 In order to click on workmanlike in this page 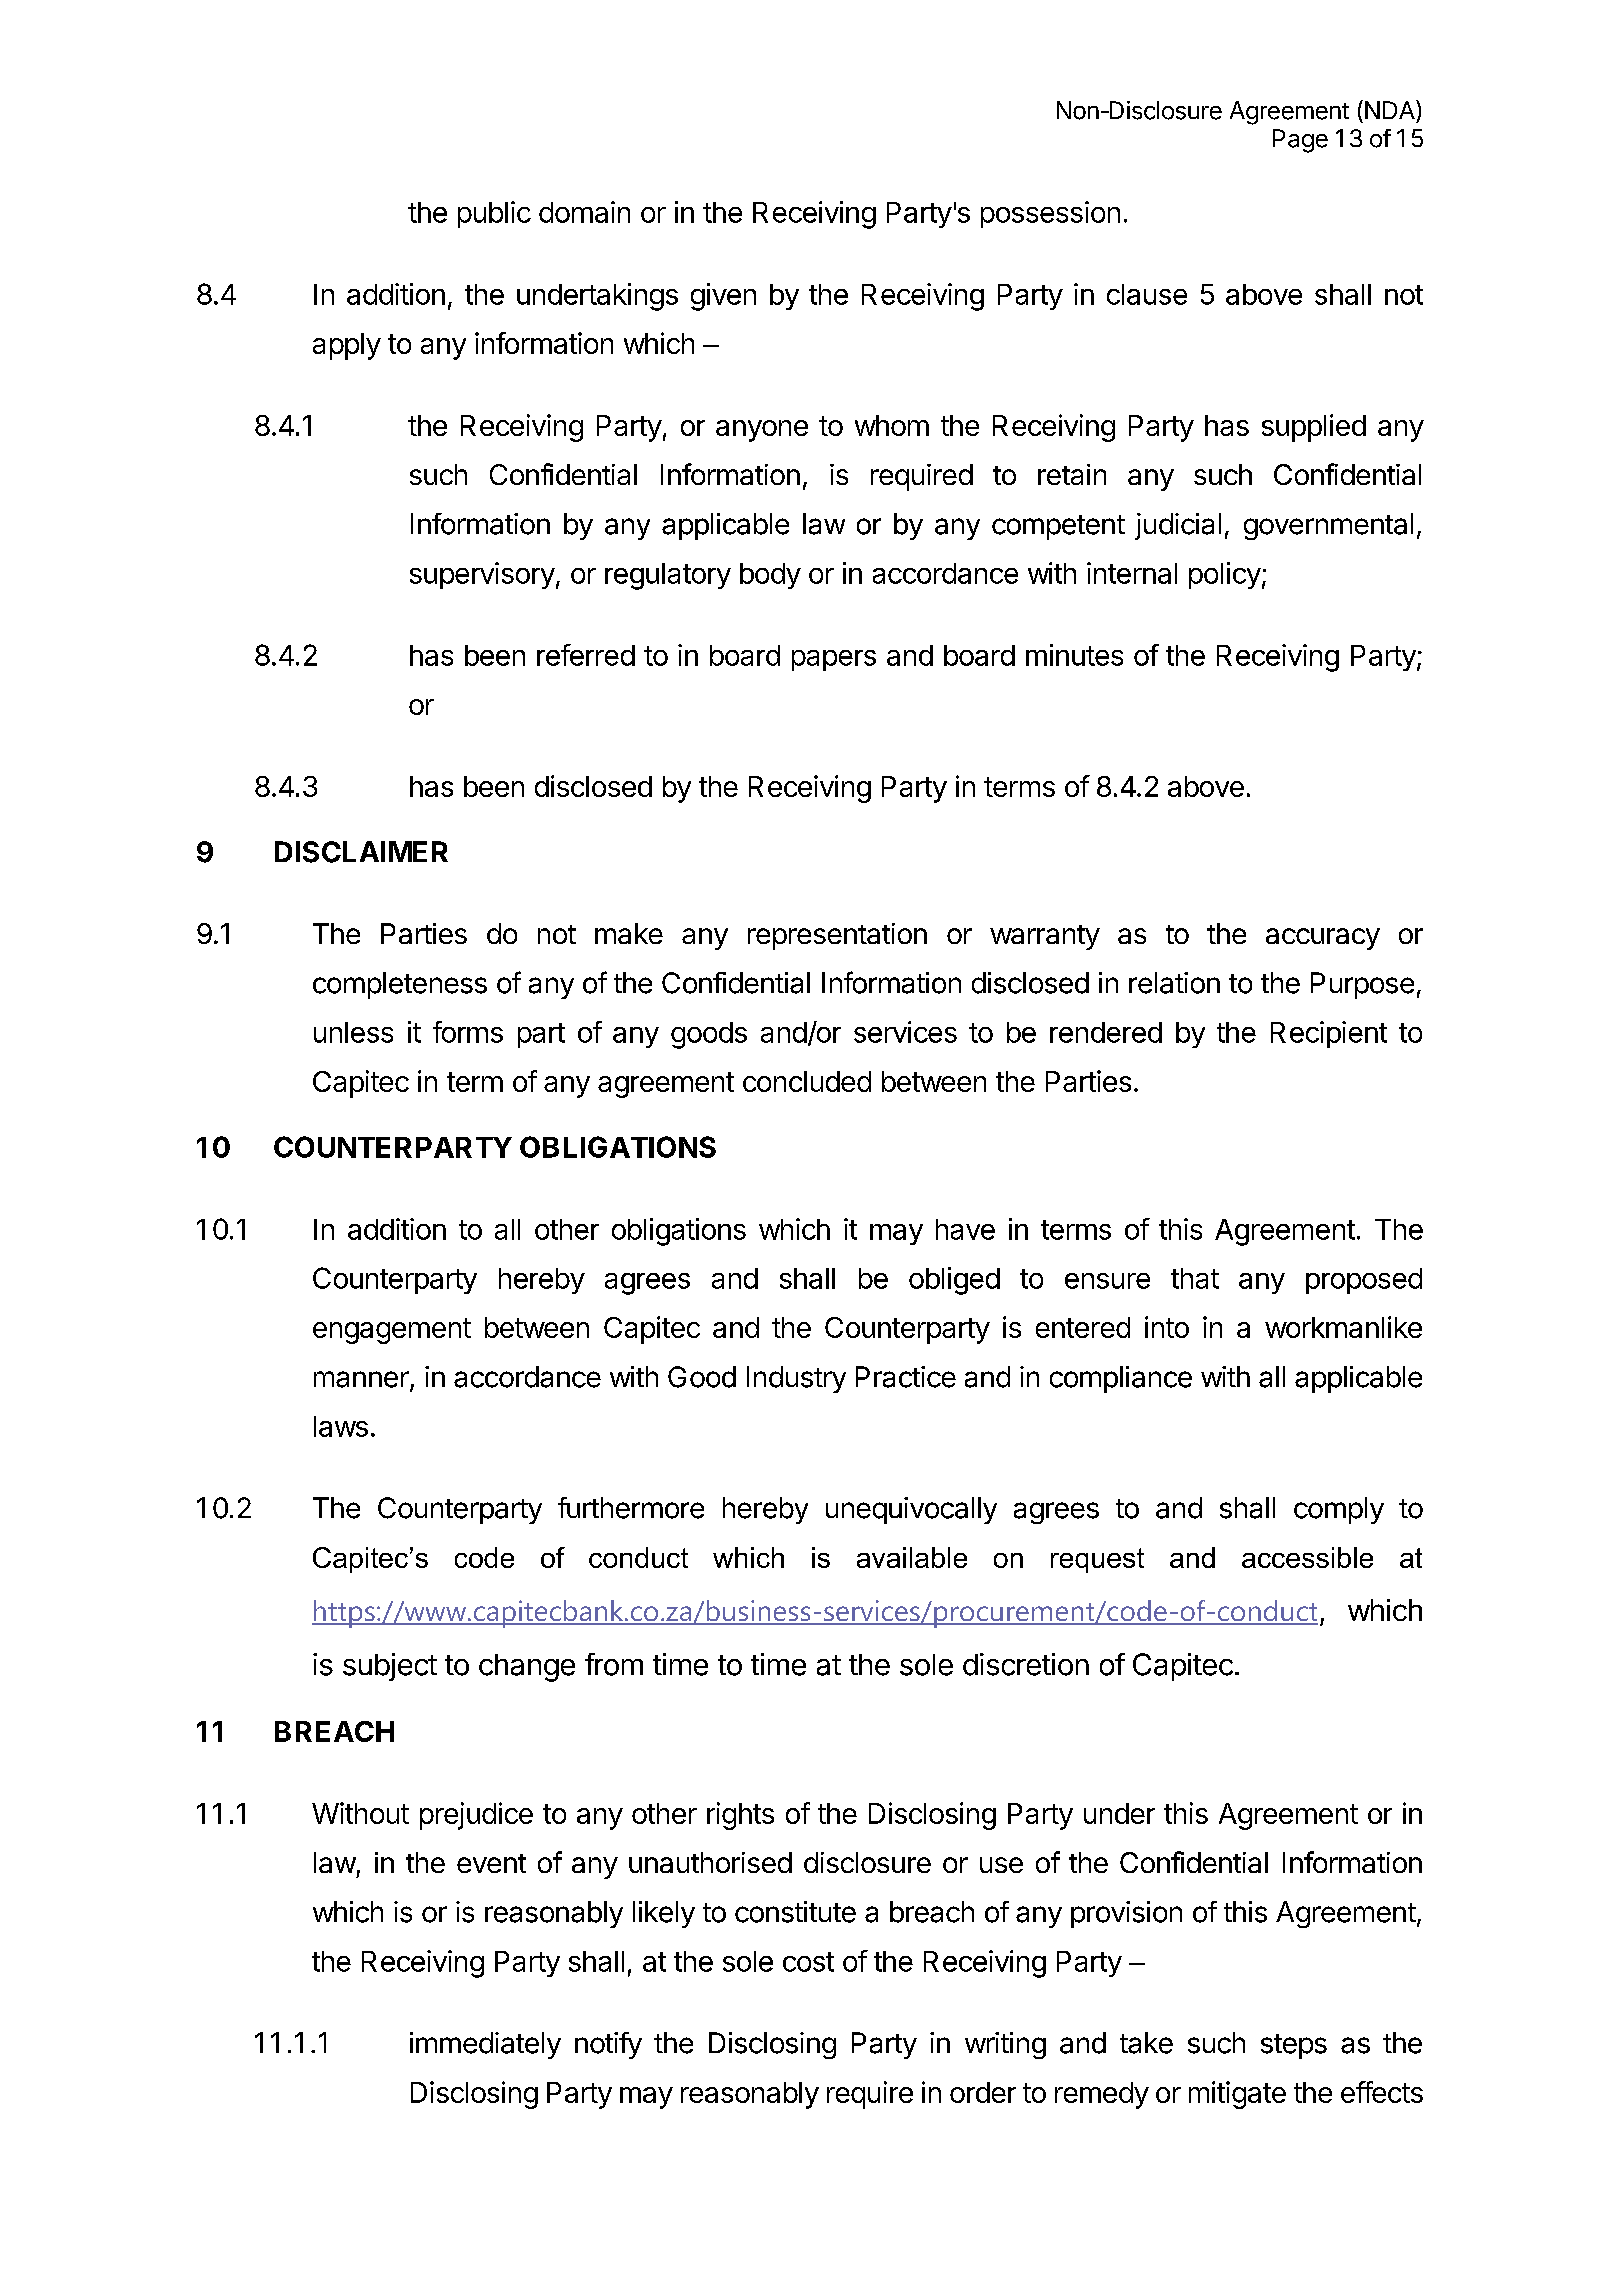, I will do `click(1343, 1327)`.
